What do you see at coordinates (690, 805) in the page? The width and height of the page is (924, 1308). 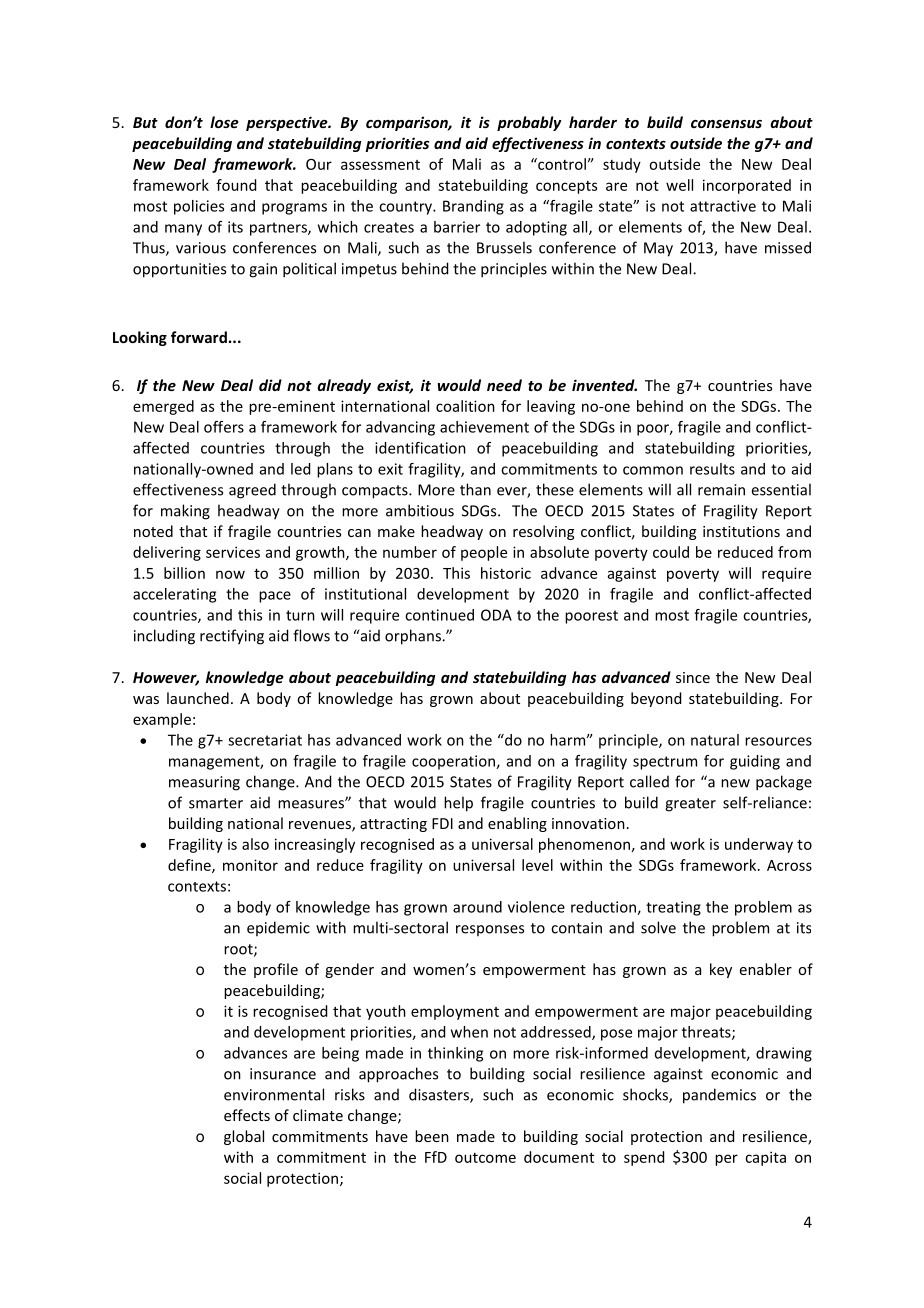 I see `greater` at bounding box center [690, 805].
